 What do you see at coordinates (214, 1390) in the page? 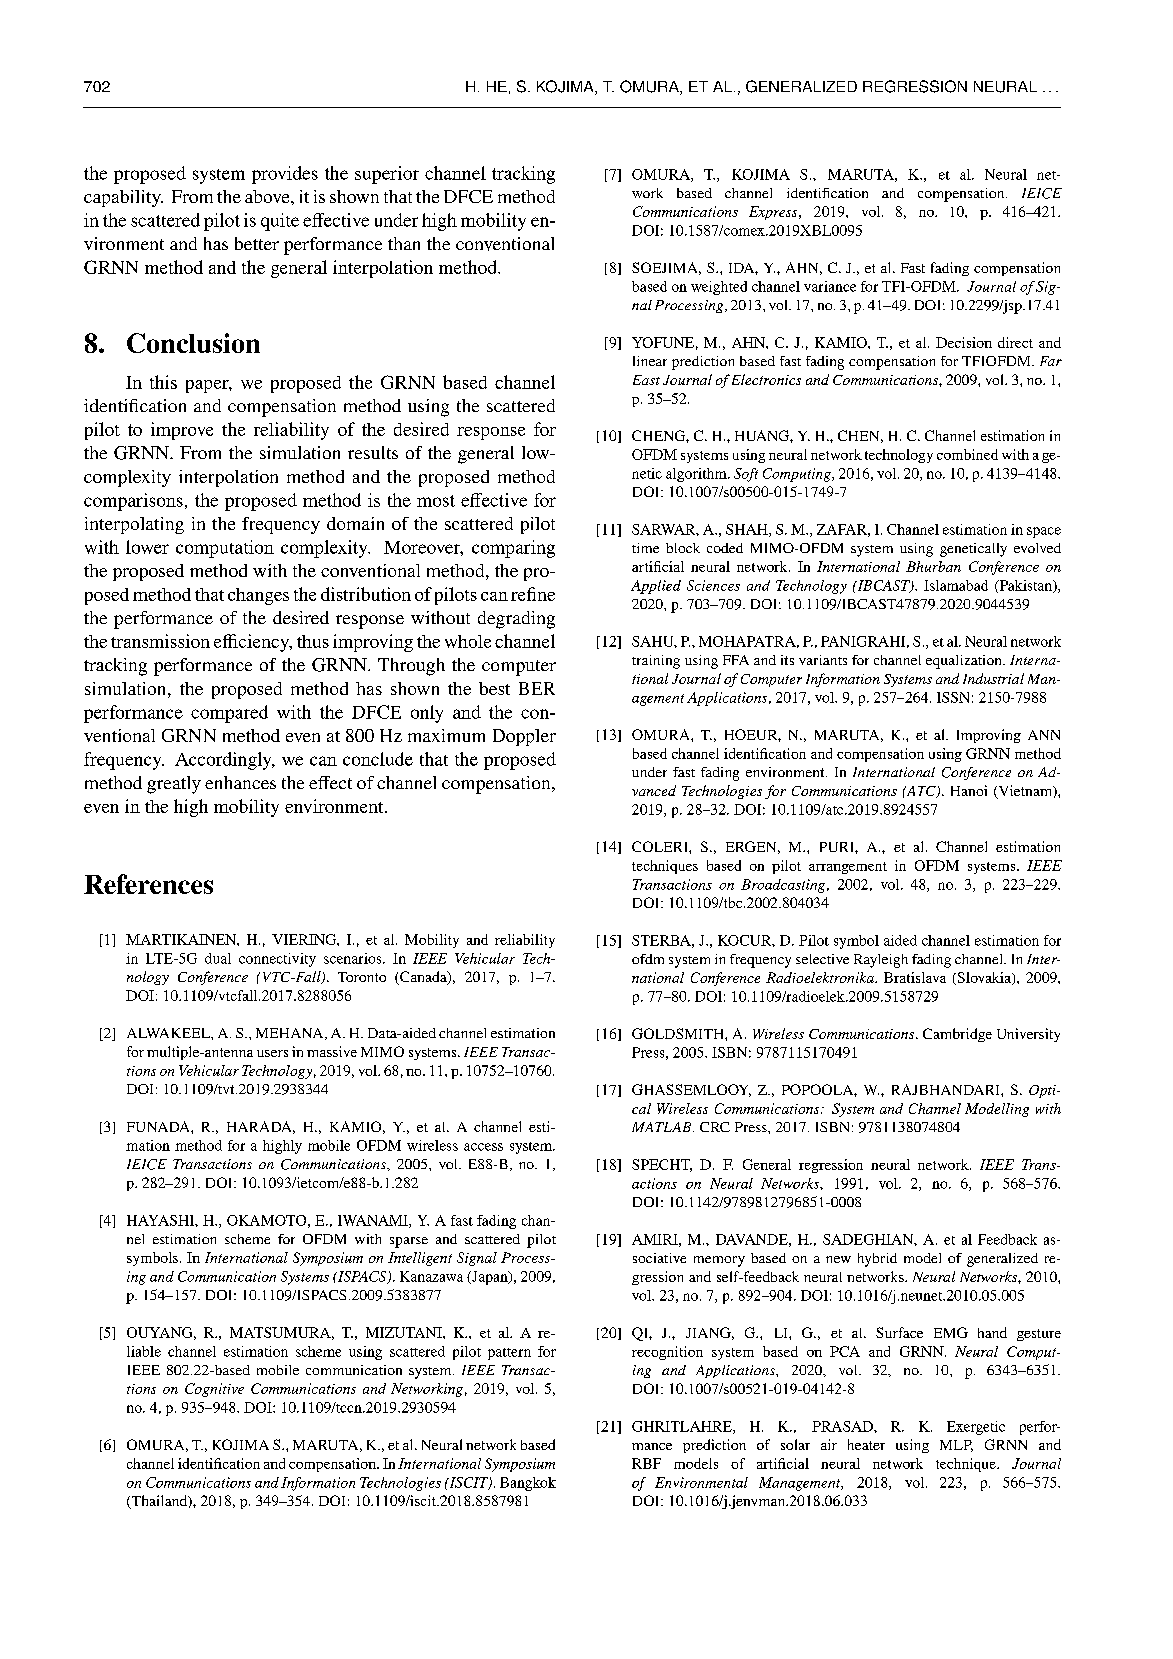
I see `Cognitive` at bounding box center [214, 1390].
